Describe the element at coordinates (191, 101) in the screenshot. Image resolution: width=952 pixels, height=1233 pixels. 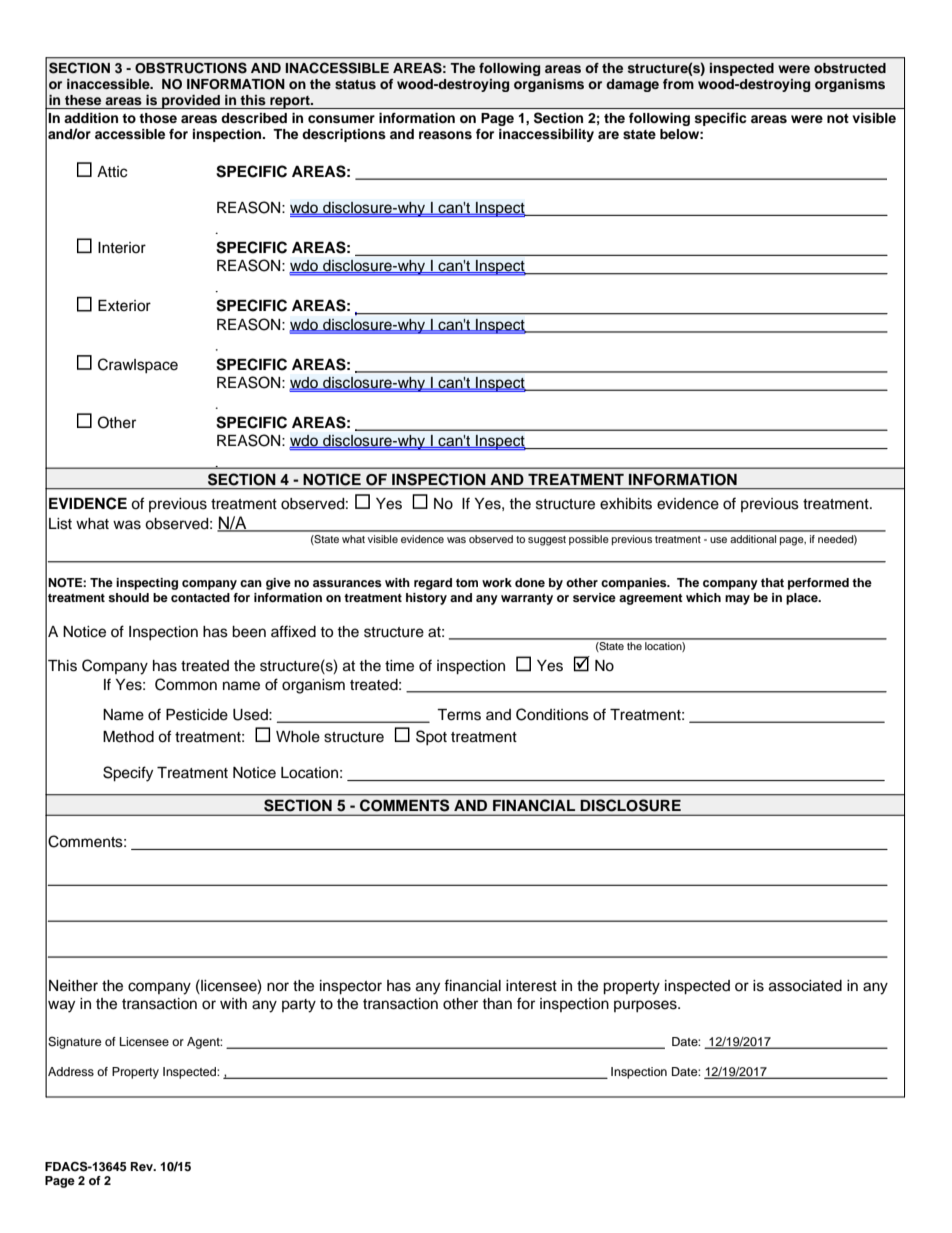
I see `provided` at that location.
